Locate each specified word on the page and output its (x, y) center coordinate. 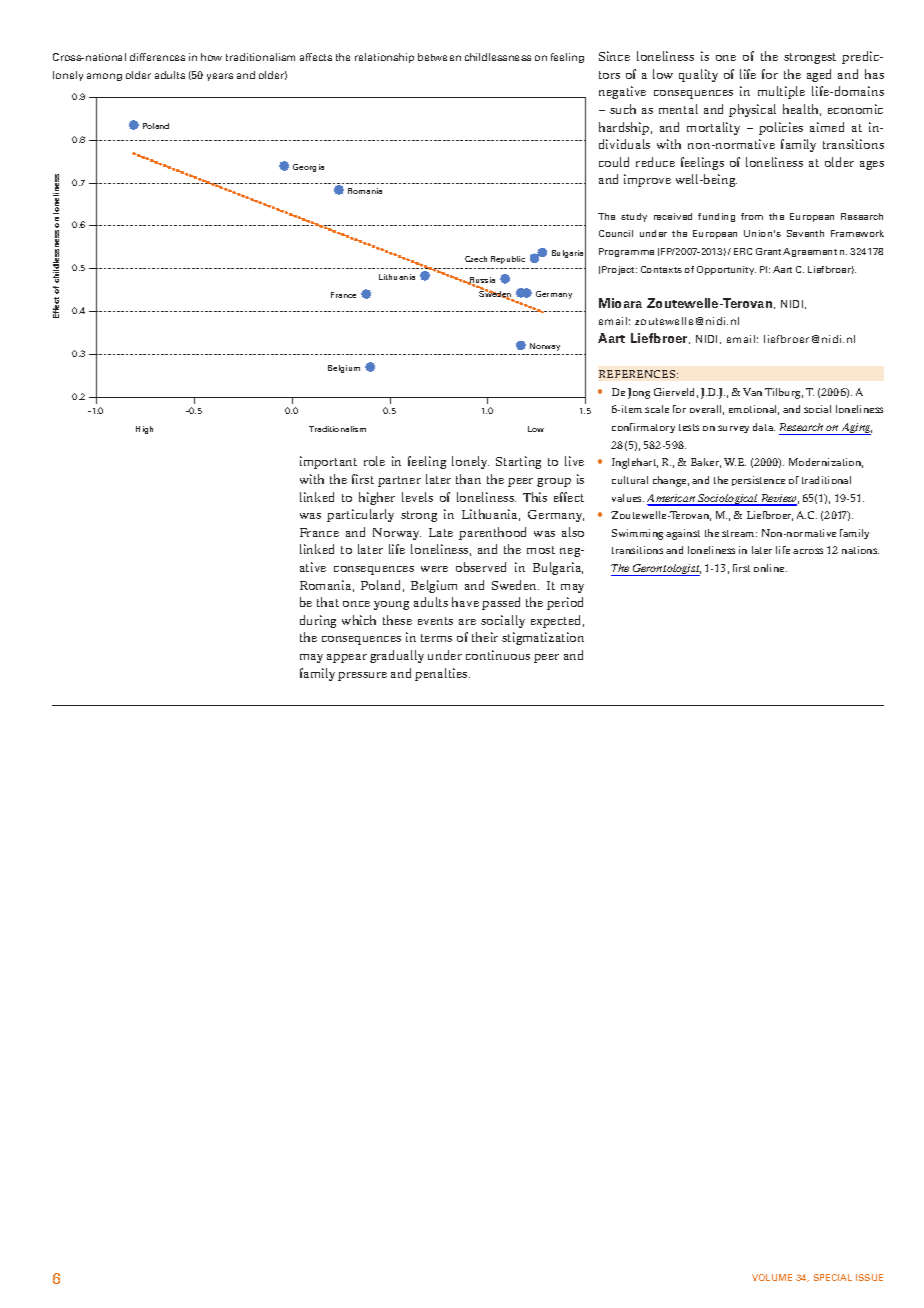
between (439, 57)
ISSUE (869, 1277)
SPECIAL (833, 1277)
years (220, 77)
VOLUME (772, 1277)
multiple (781, 92)
